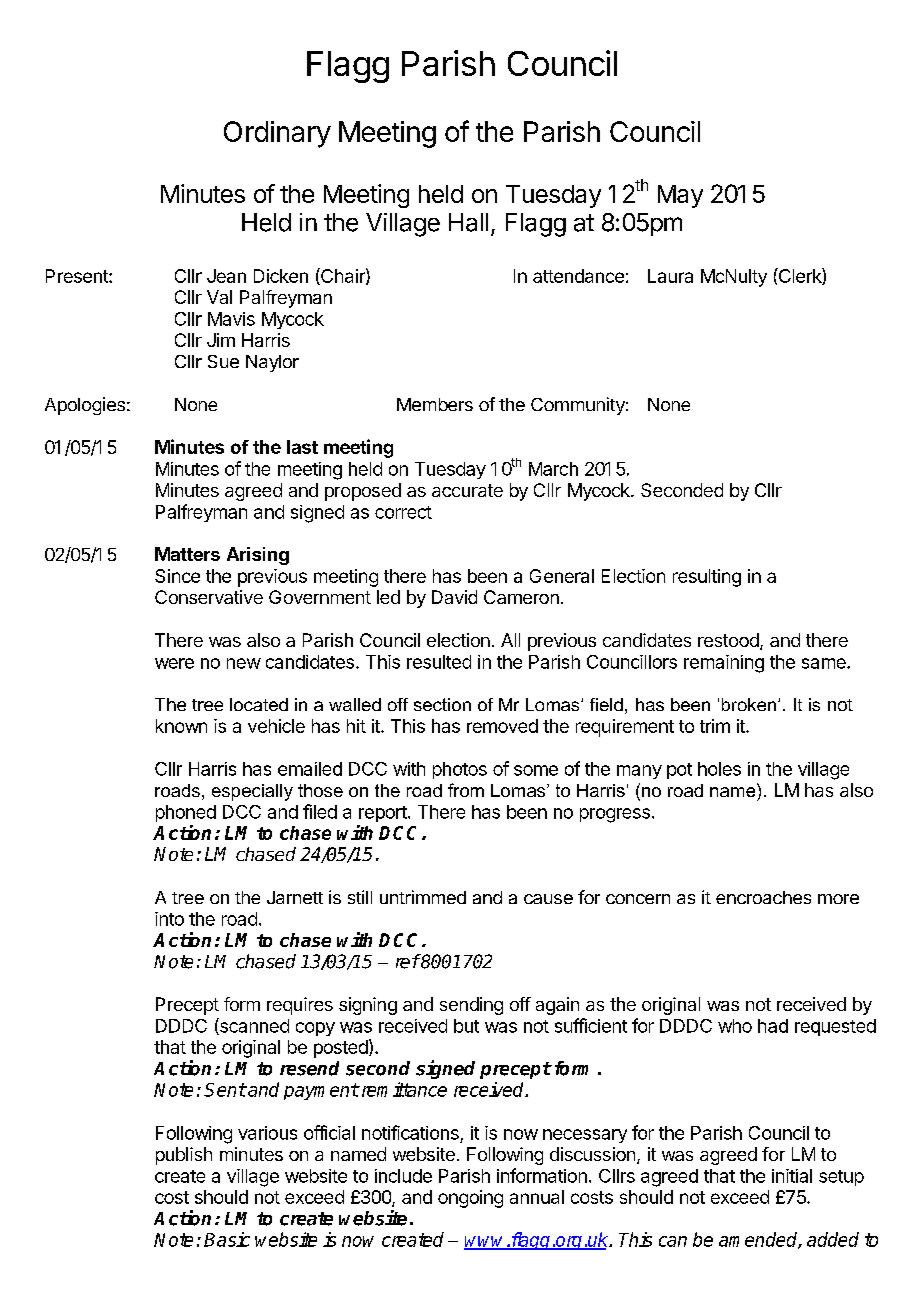 The width and height of the screenshot is (924, 1307). I want to click on phoned, so click(186, 813).
